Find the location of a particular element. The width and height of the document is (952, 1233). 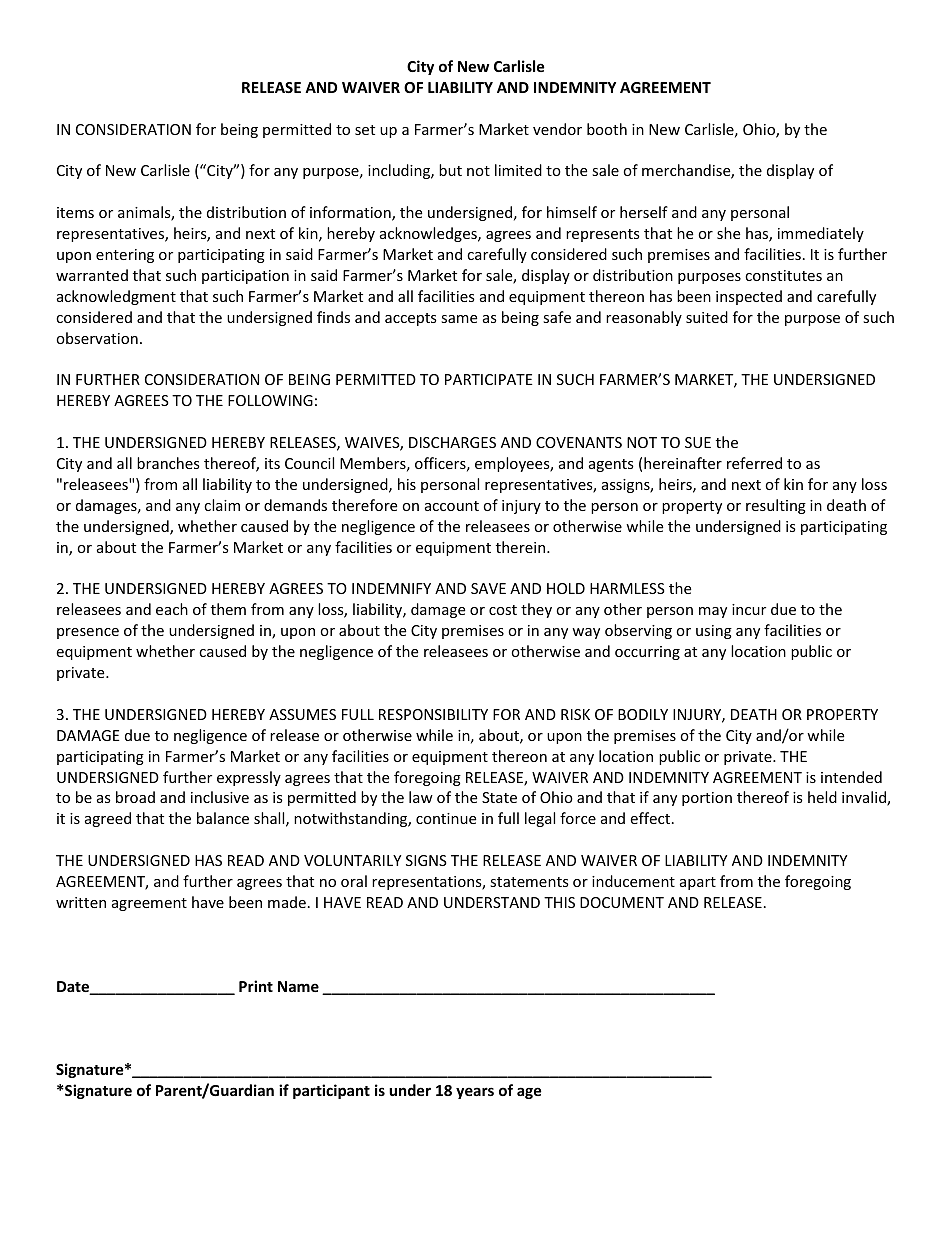

she is located at coordinates (728, 233).
